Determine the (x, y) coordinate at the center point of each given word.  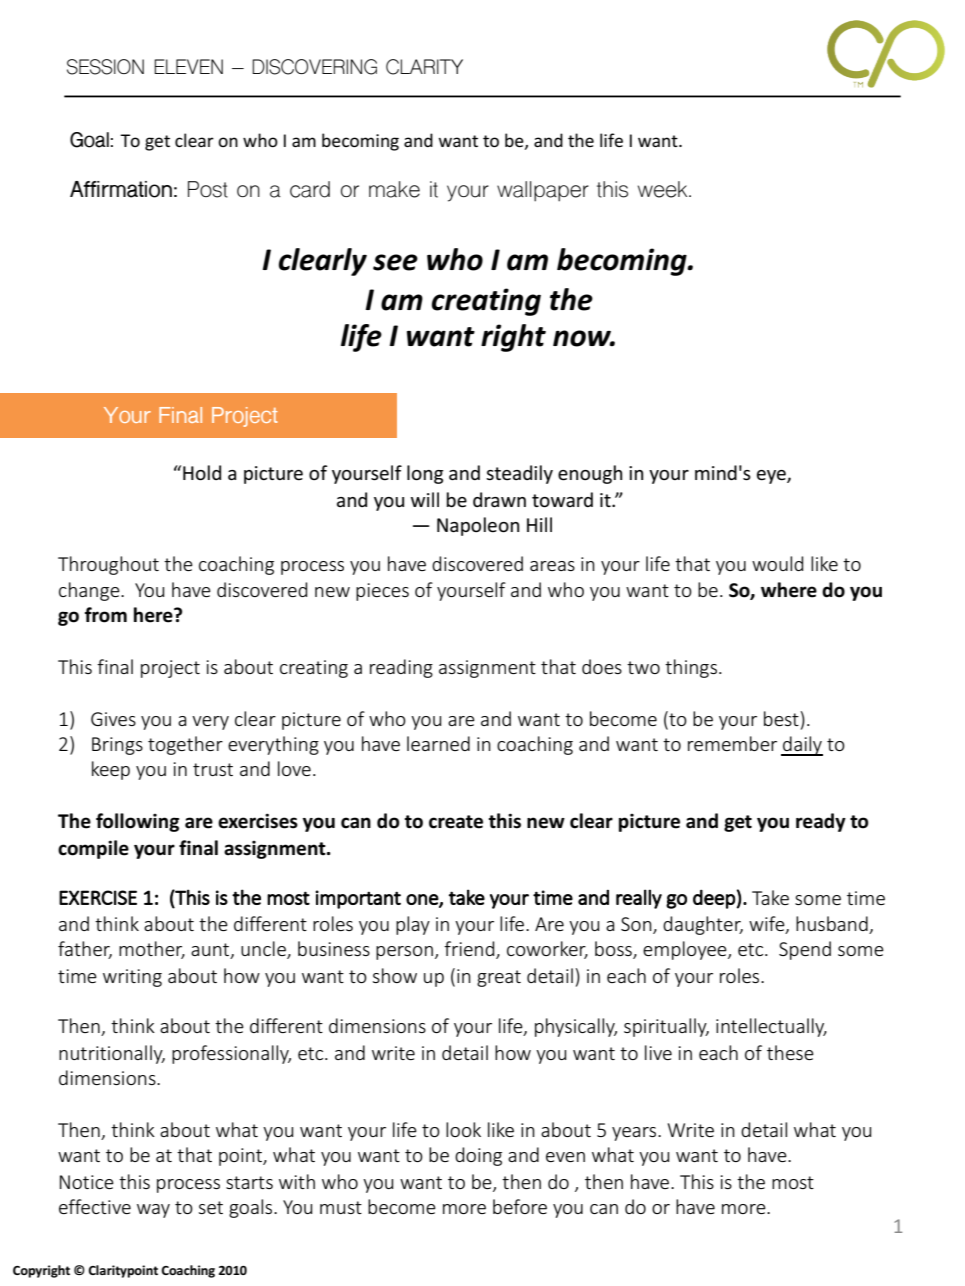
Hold (202, 473)
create (456, 822)
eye (772, 477)
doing (478, 1156)
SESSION (105, 67)
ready (821, 822)
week (664, 189)
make (394, 189)
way (153, 1211)
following (137, 822)
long (425, 474)
